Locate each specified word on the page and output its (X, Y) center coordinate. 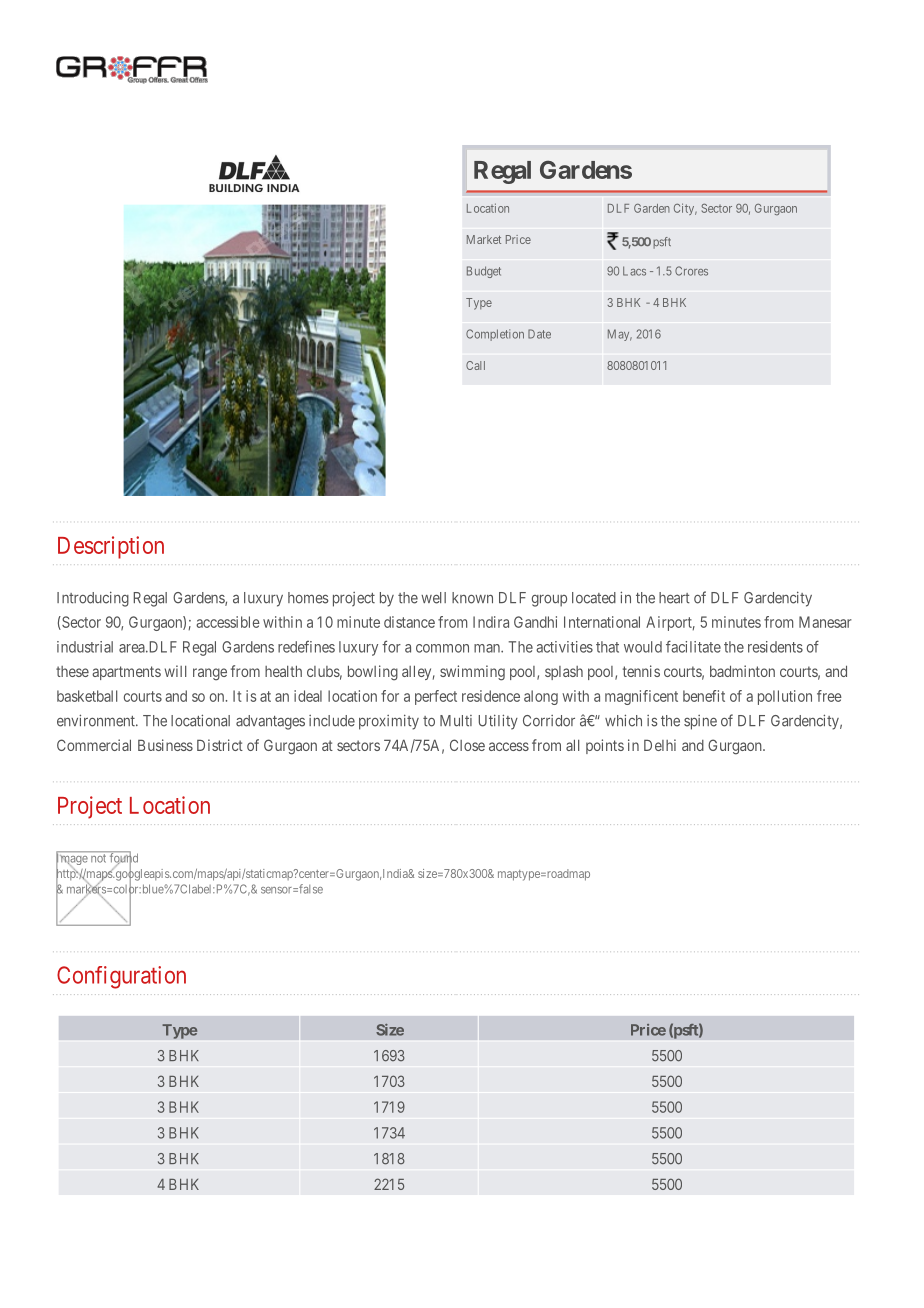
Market (484, 239)
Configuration (121, 977)
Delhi (660, 745)
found (122, 858)
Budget (484, 272)
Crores (691, 271)
